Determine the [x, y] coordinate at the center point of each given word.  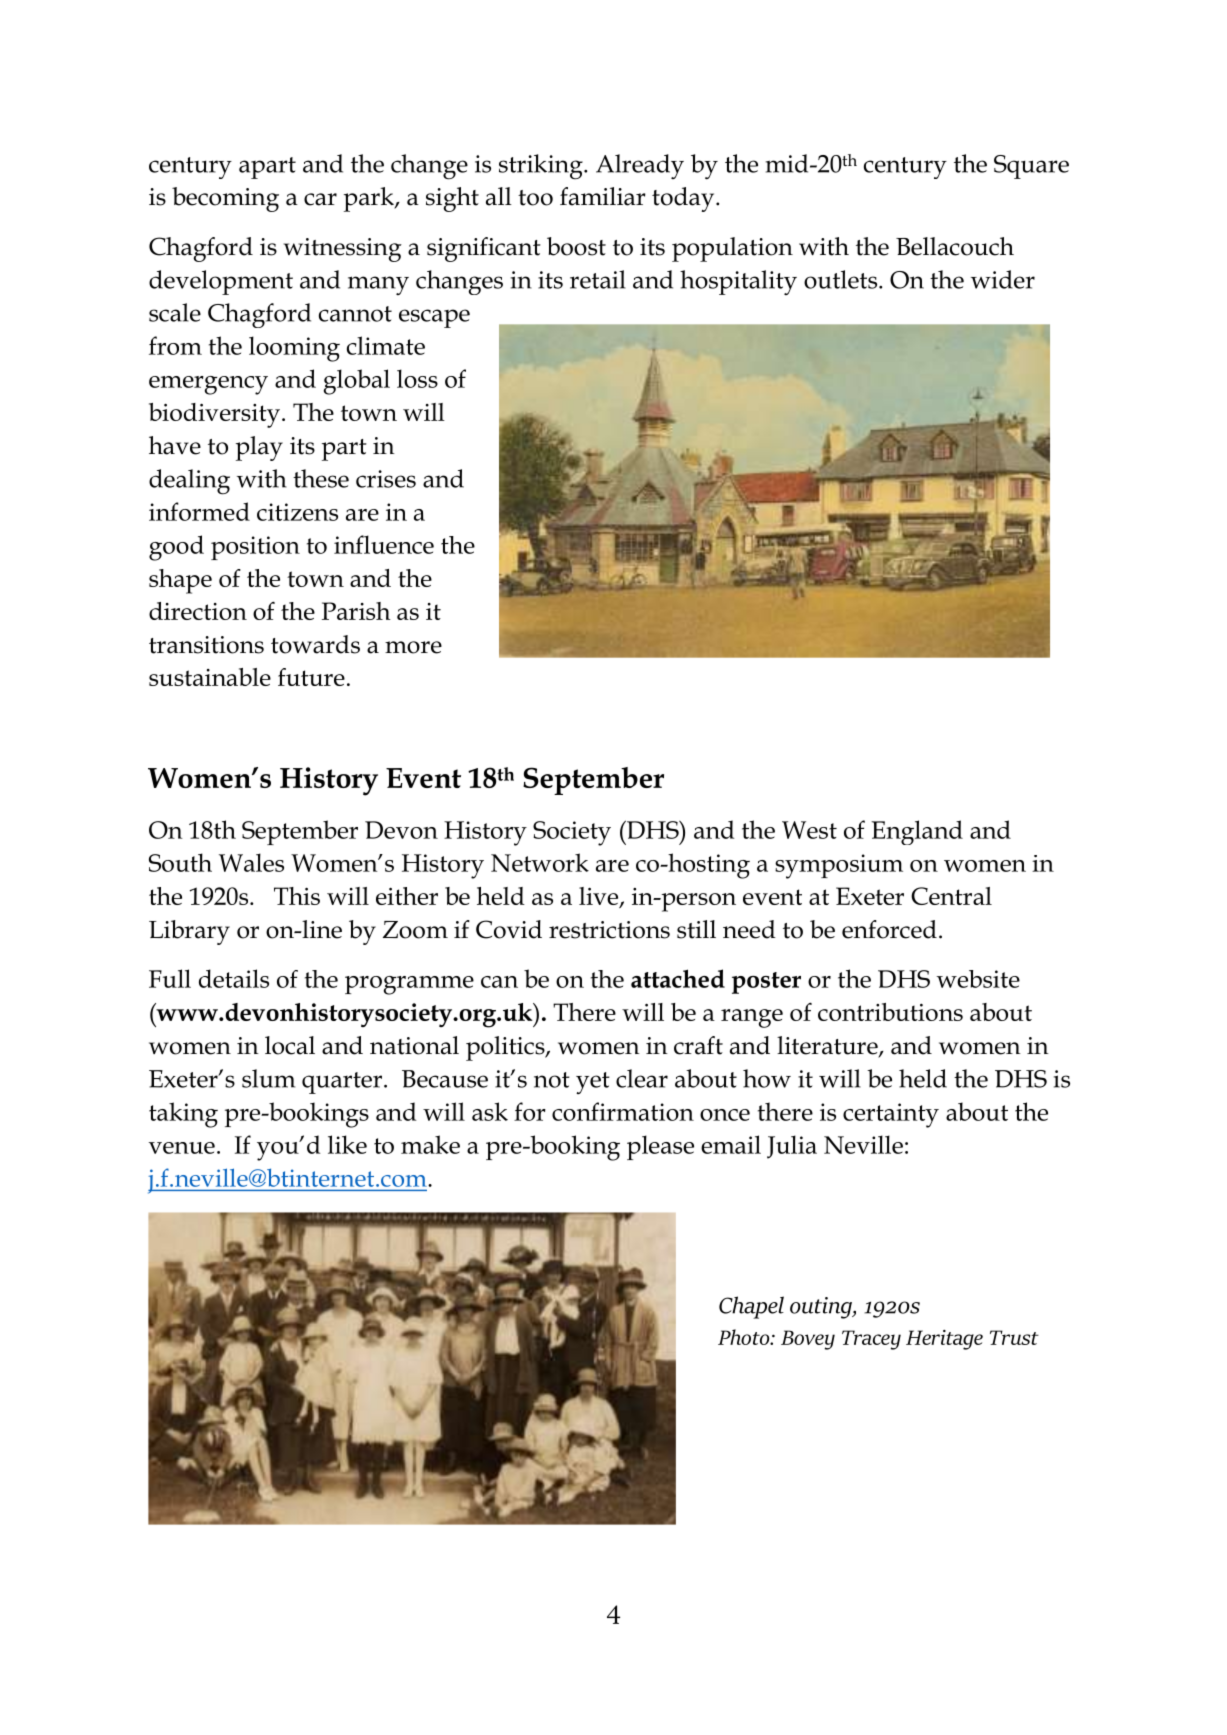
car [320, 199]
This [297, 896]
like [347, 1144]
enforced [889, 929]
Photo [745, 1337]
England [917, 832]
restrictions [609, 930]
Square [1031, 167]
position [255, 548]
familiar [603, 196]
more [413, 647]
